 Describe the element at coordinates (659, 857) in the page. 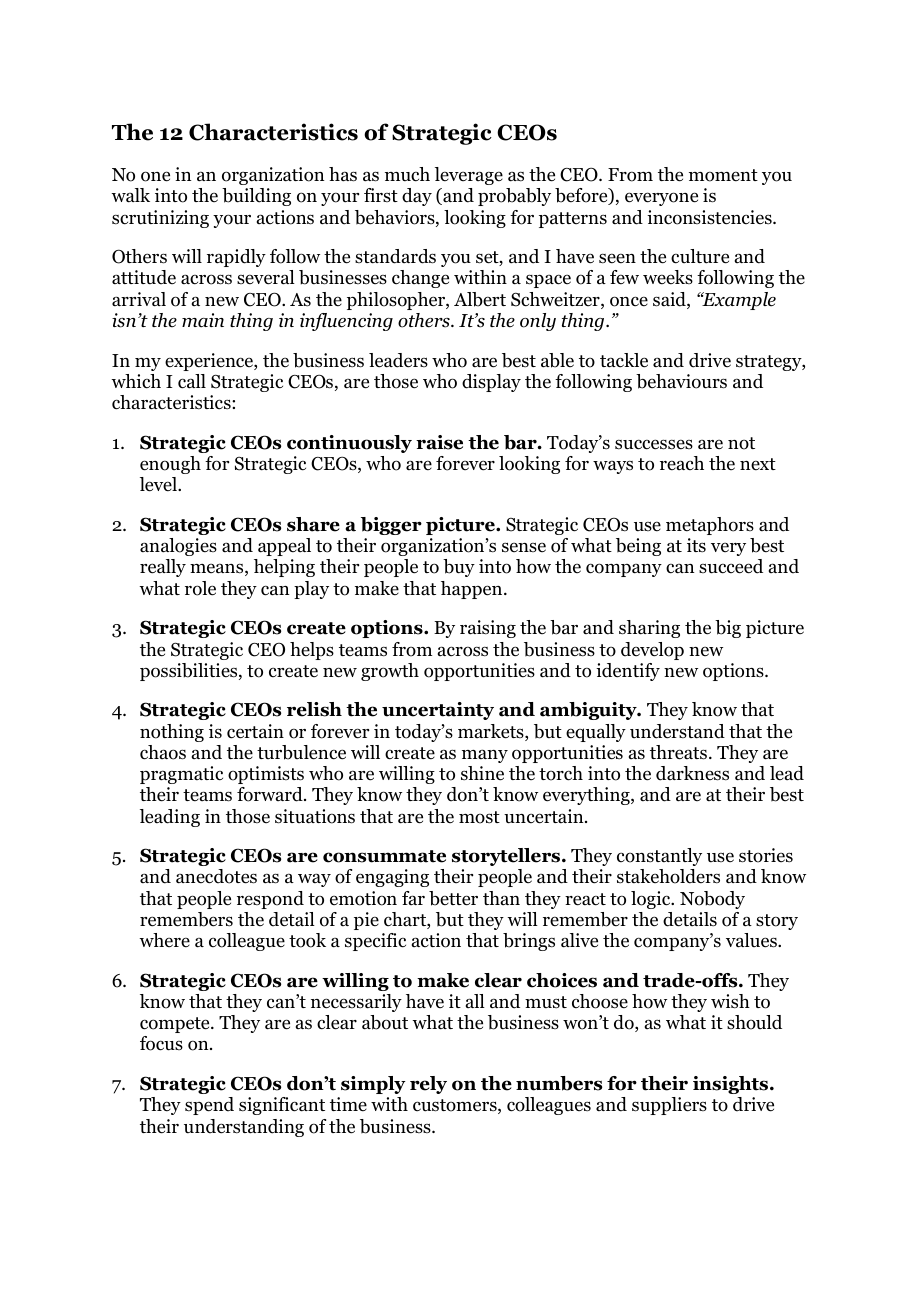

I see `constantly` at that location.
